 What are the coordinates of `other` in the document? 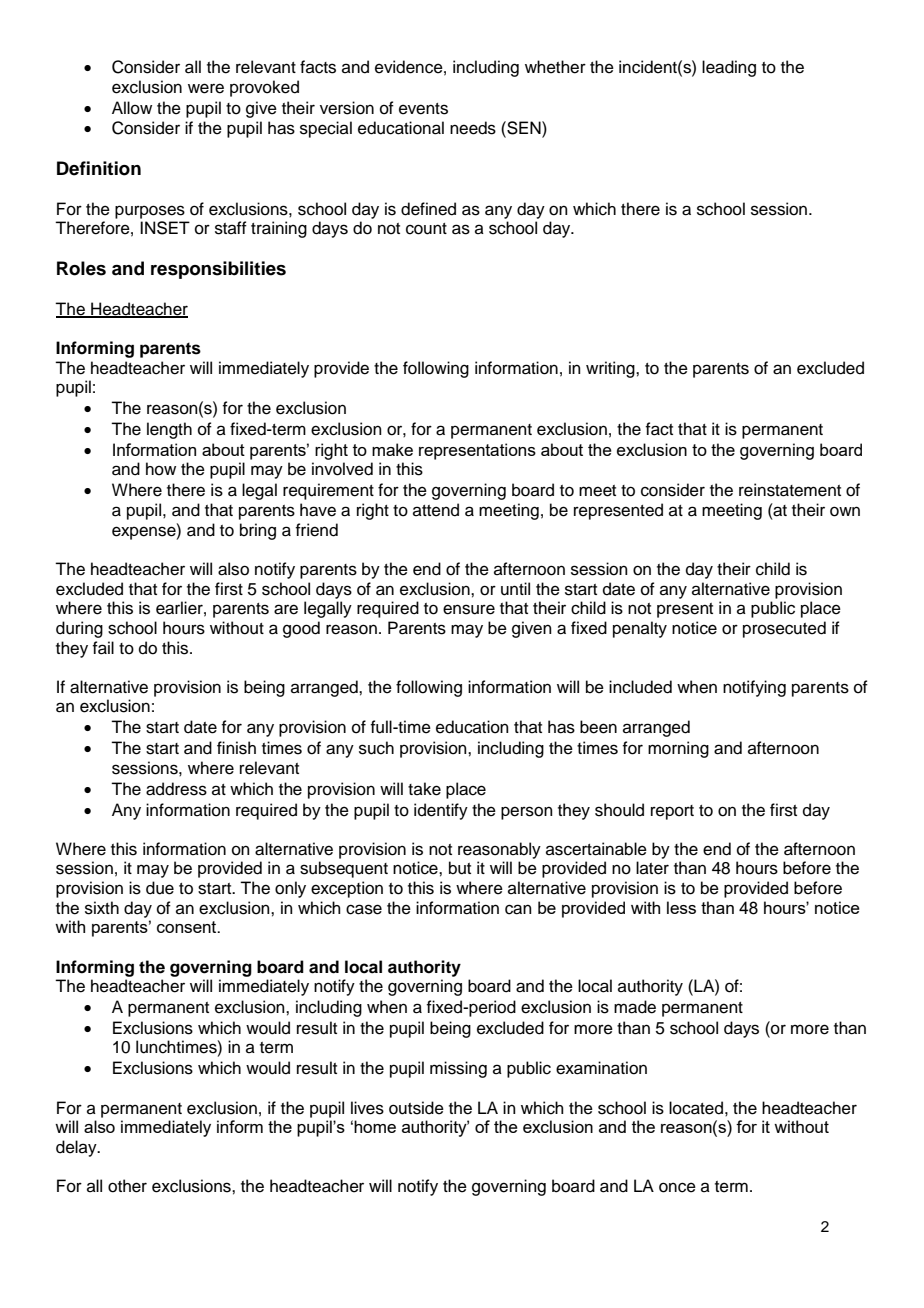 It's located at (127, 1186).
